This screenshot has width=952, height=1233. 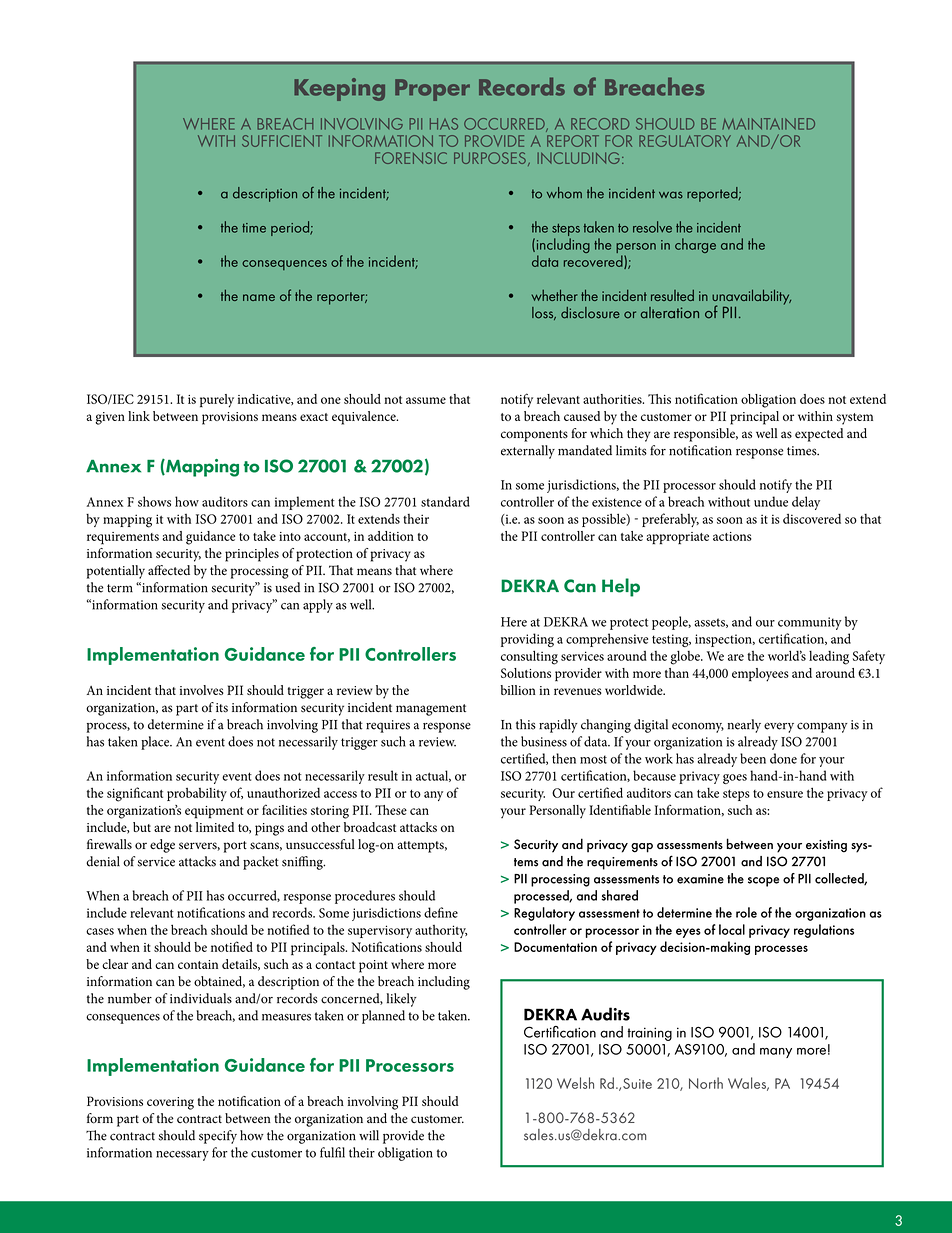 What do you see at coordinates (785, 794) in the screenshot?
I see `ensure` at bounding box center [785, 794].
